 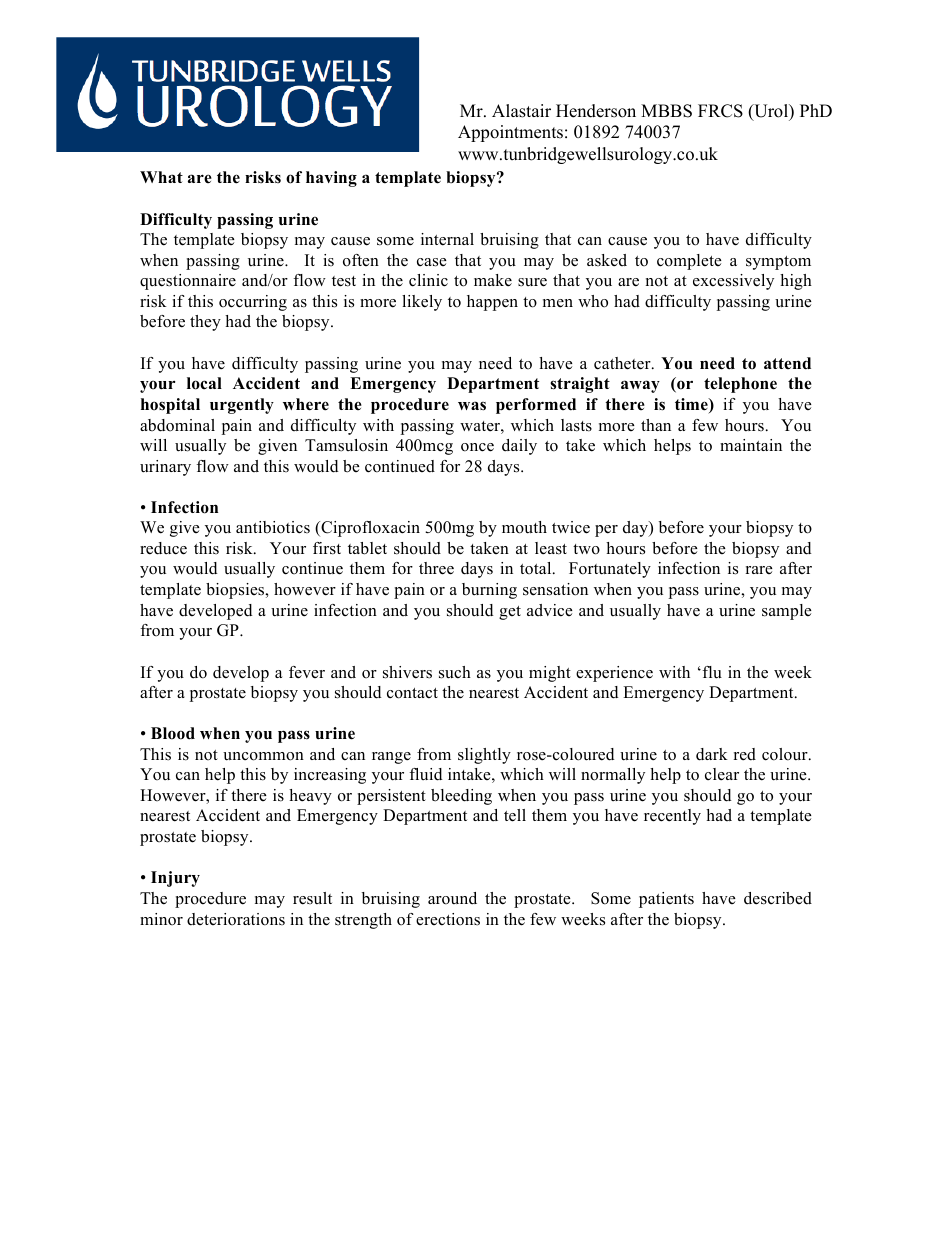 I want to click on excessively, so click(x=733, y=282).
